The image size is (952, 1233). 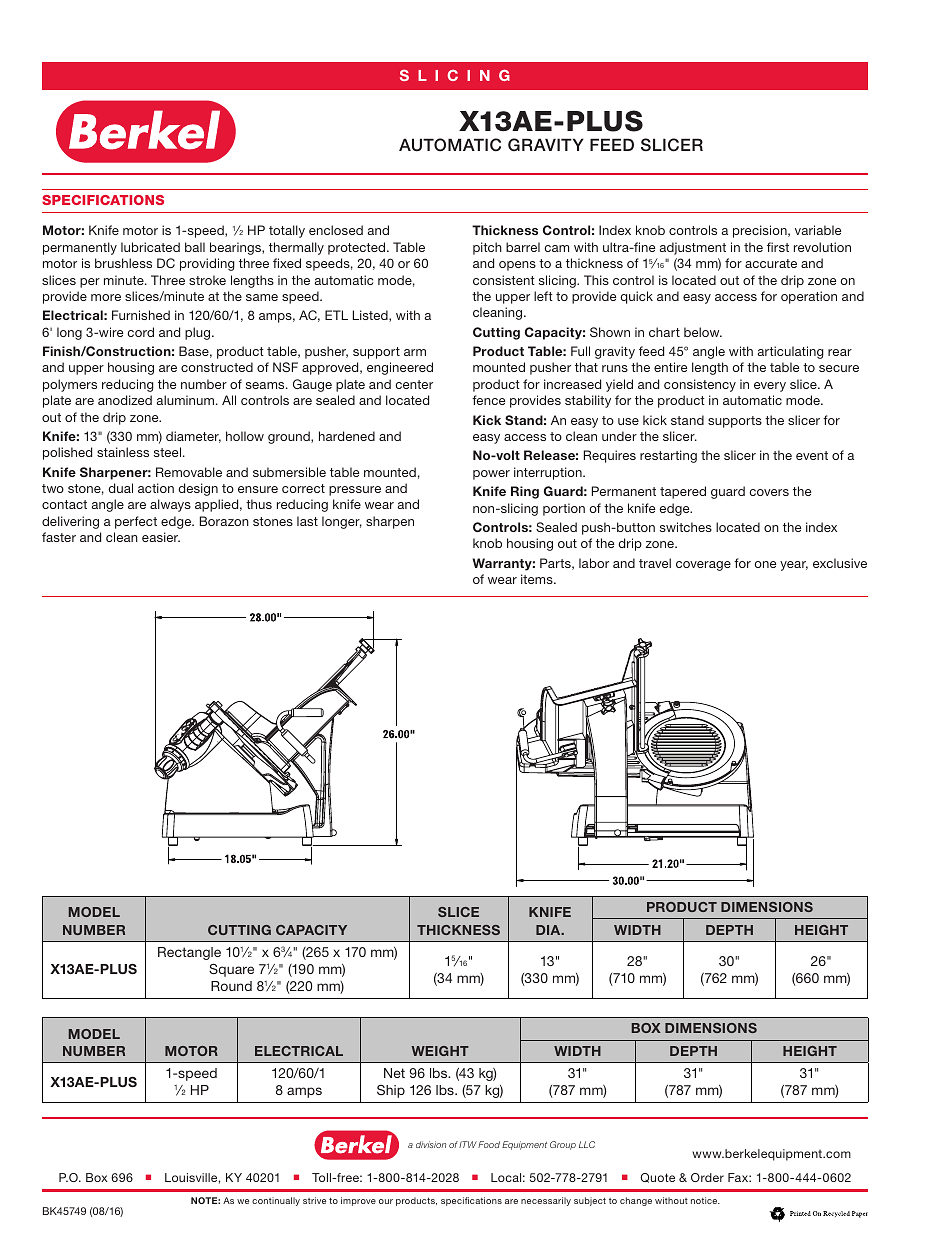 What do you see at coordinates (771, 263) in the screenshot?
I see `accurate` at bounding box center [771, 263].
